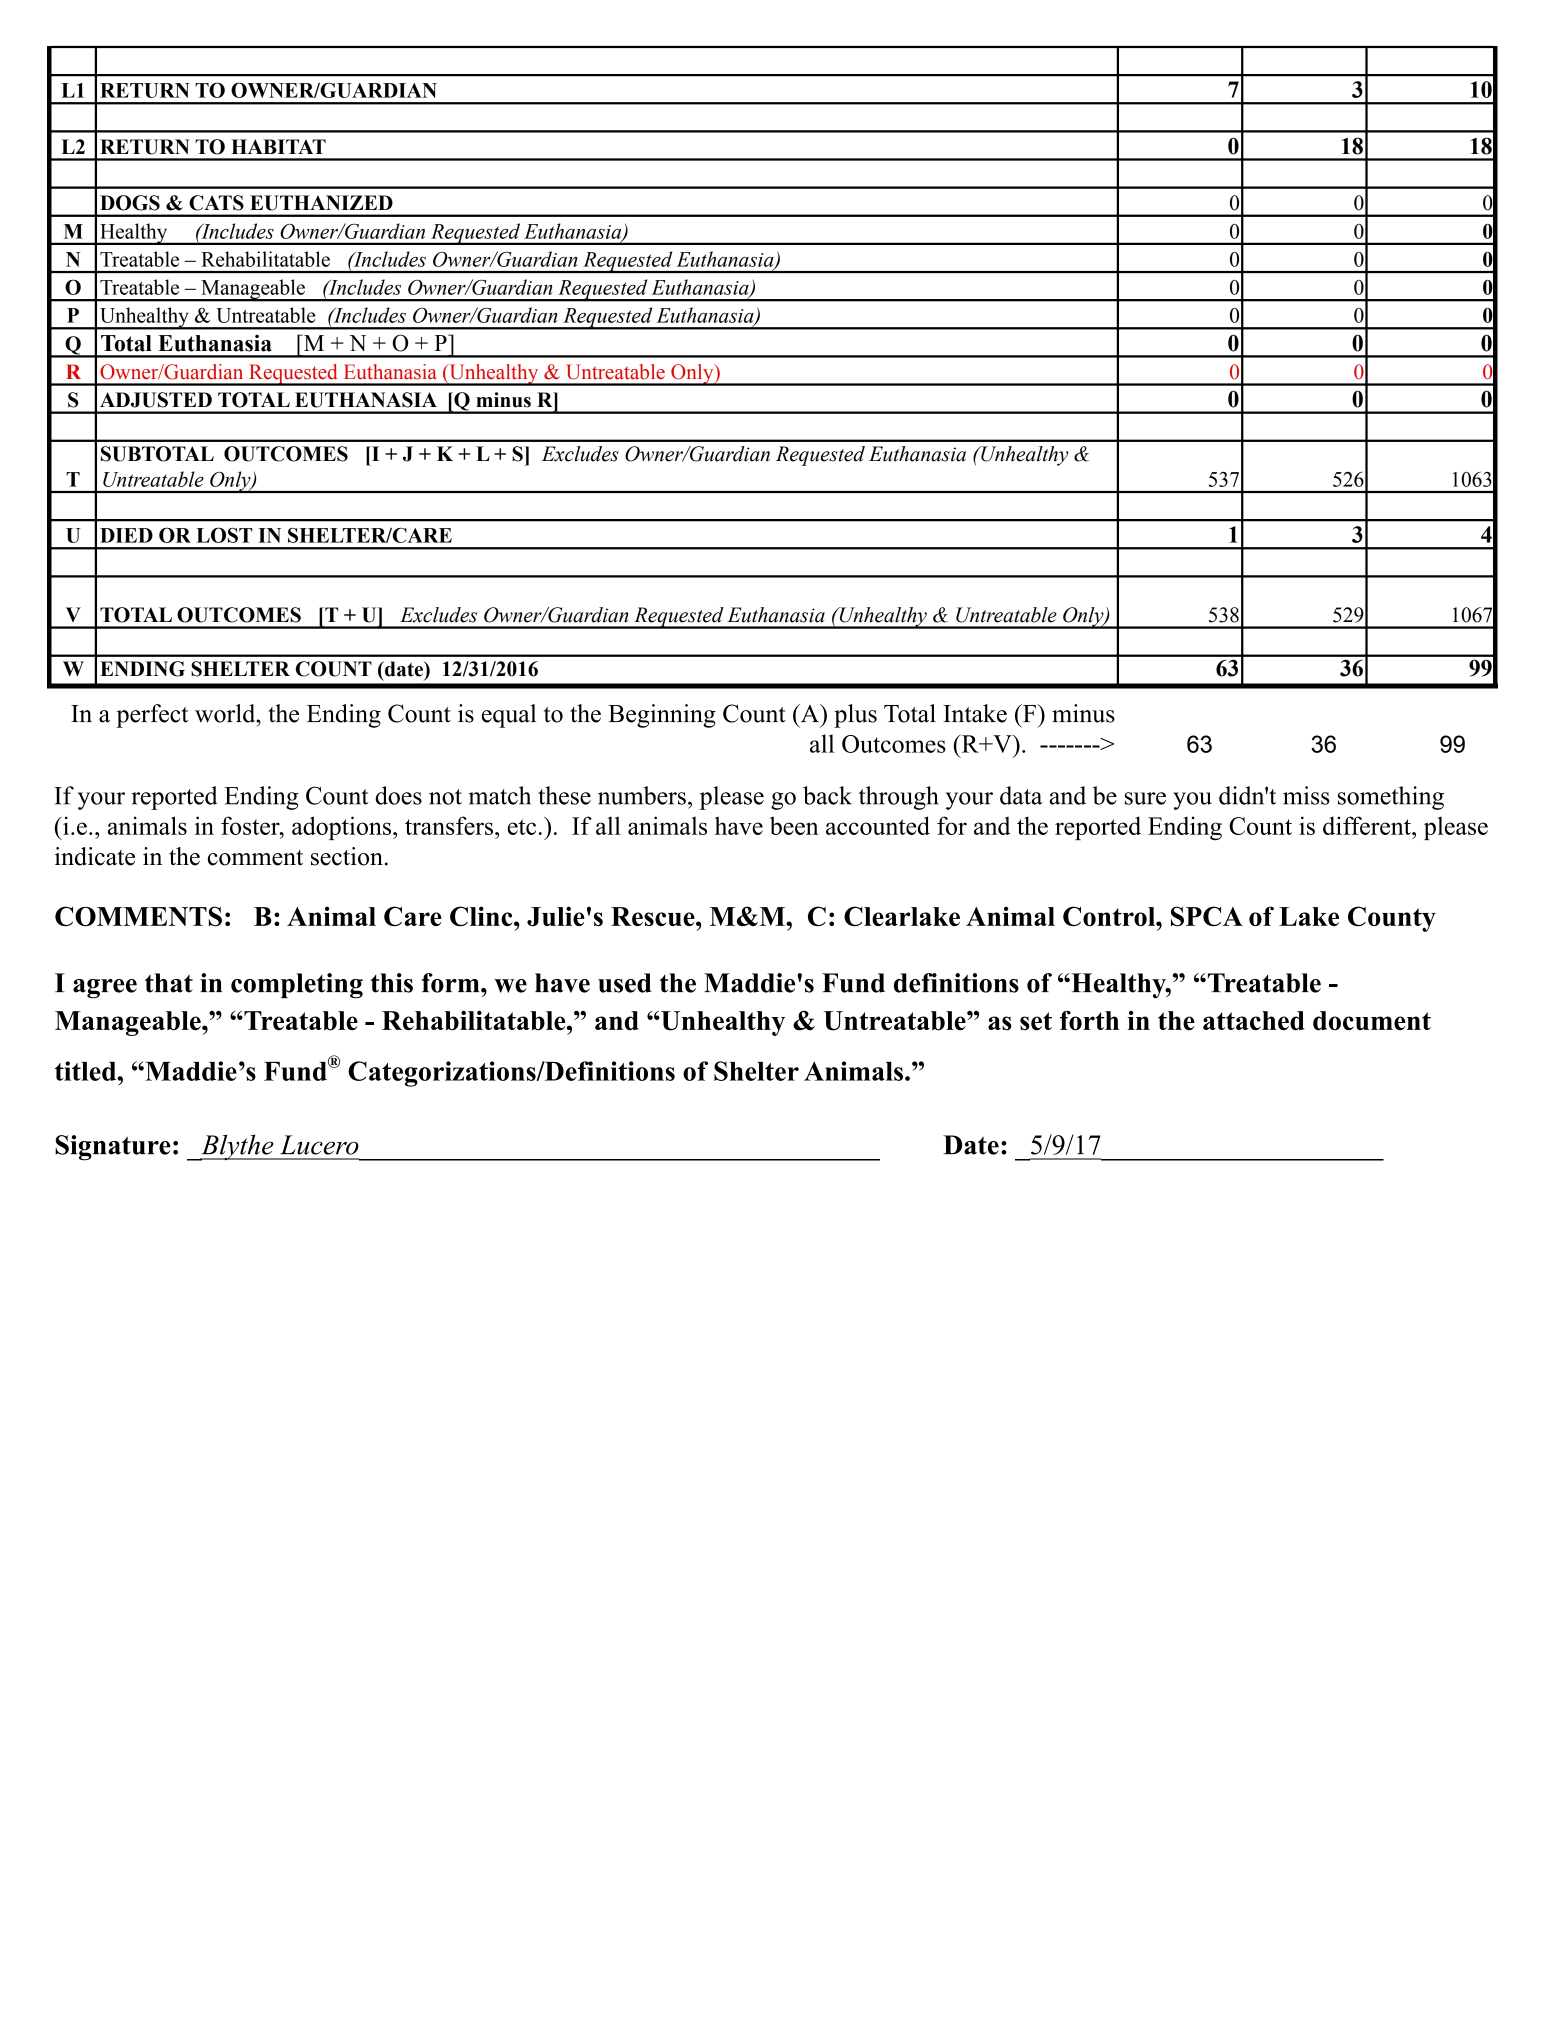  I want to click on Intake, so click(975, 713).
